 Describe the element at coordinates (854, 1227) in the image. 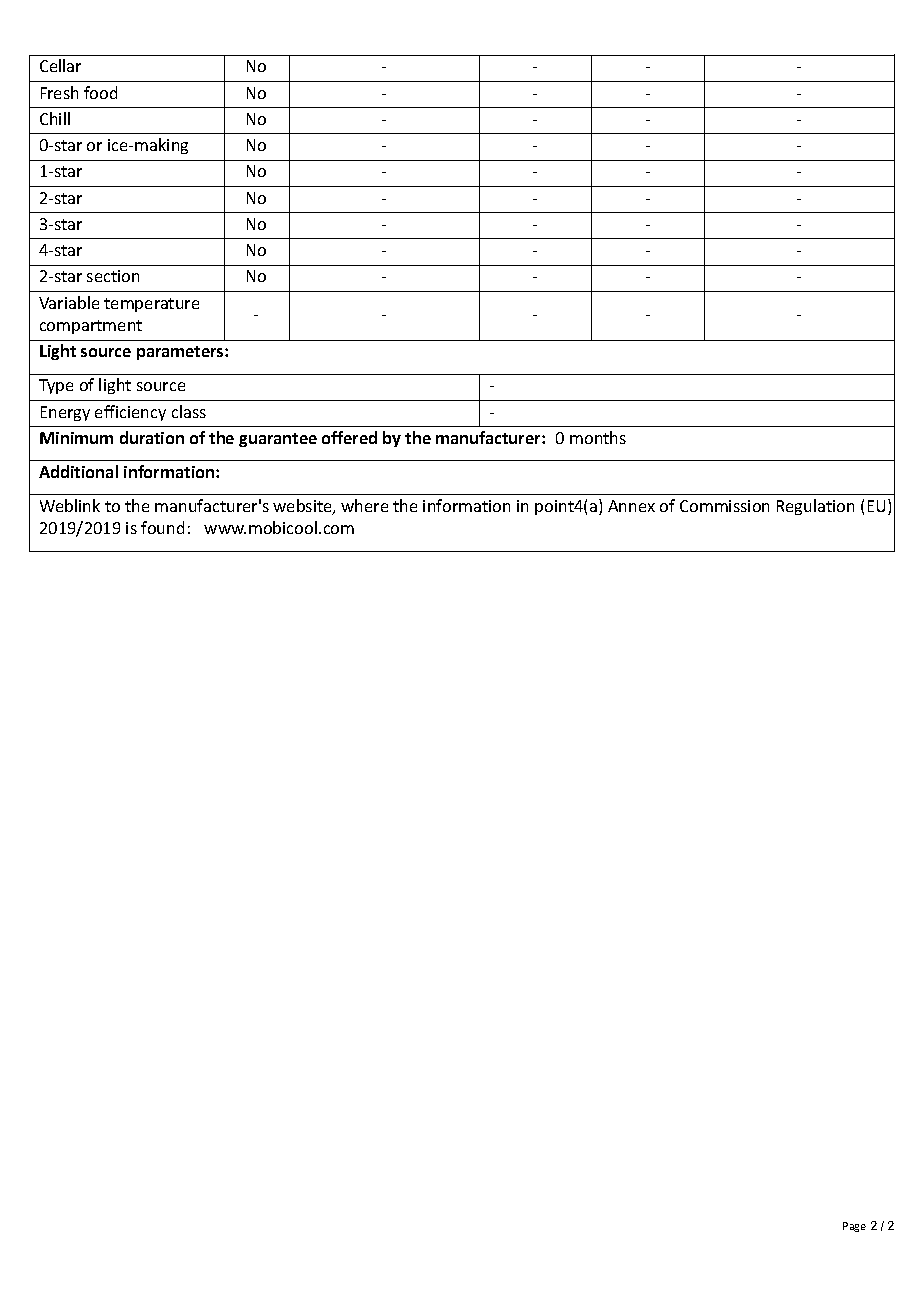

I see `Page` at that location.
